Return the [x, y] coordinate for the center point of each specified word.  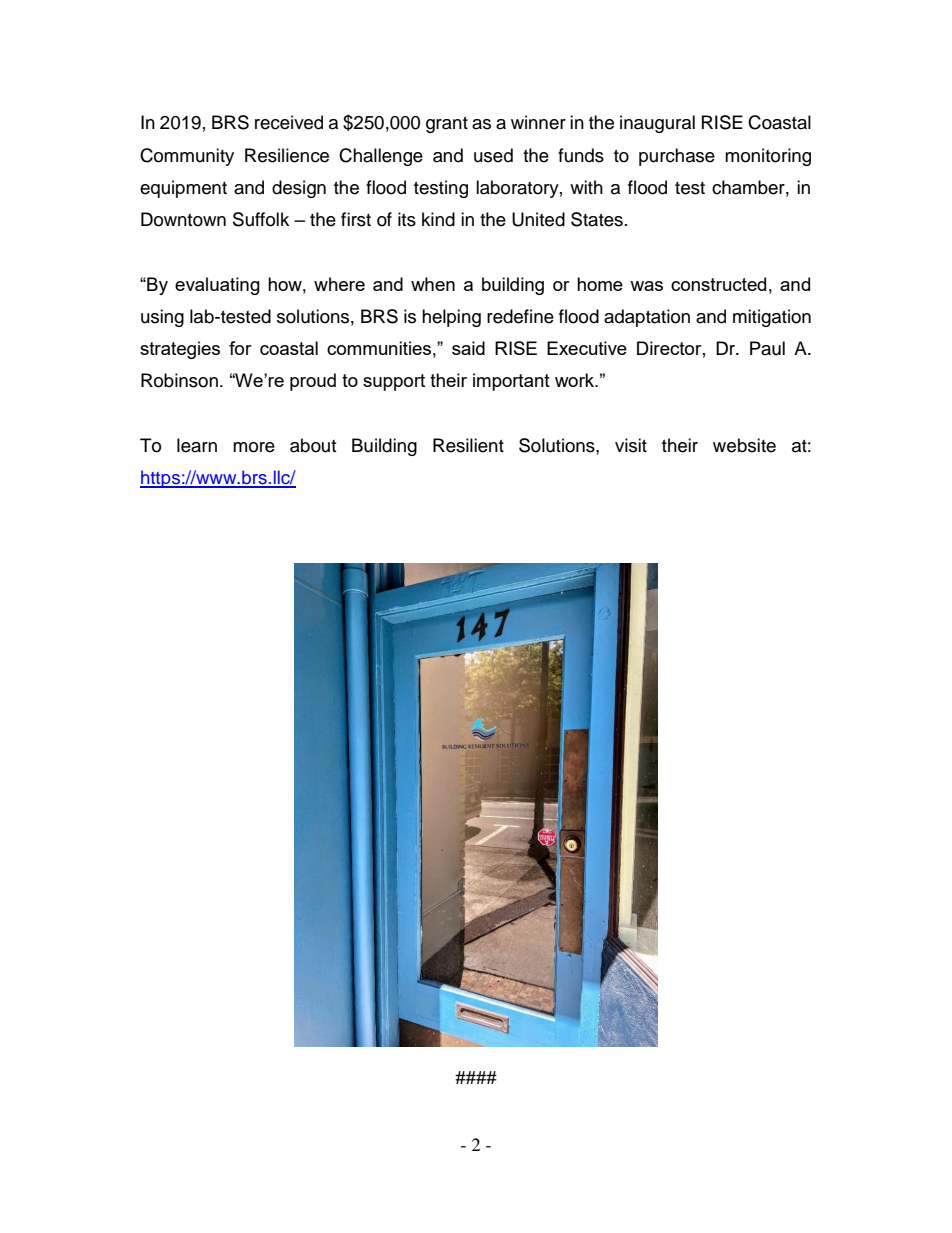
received [289, 122]
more [254, 447]
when [433, 284]
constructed [718, 284]
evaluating [217, 286]
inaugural [657, 124]
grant [447, 125]
